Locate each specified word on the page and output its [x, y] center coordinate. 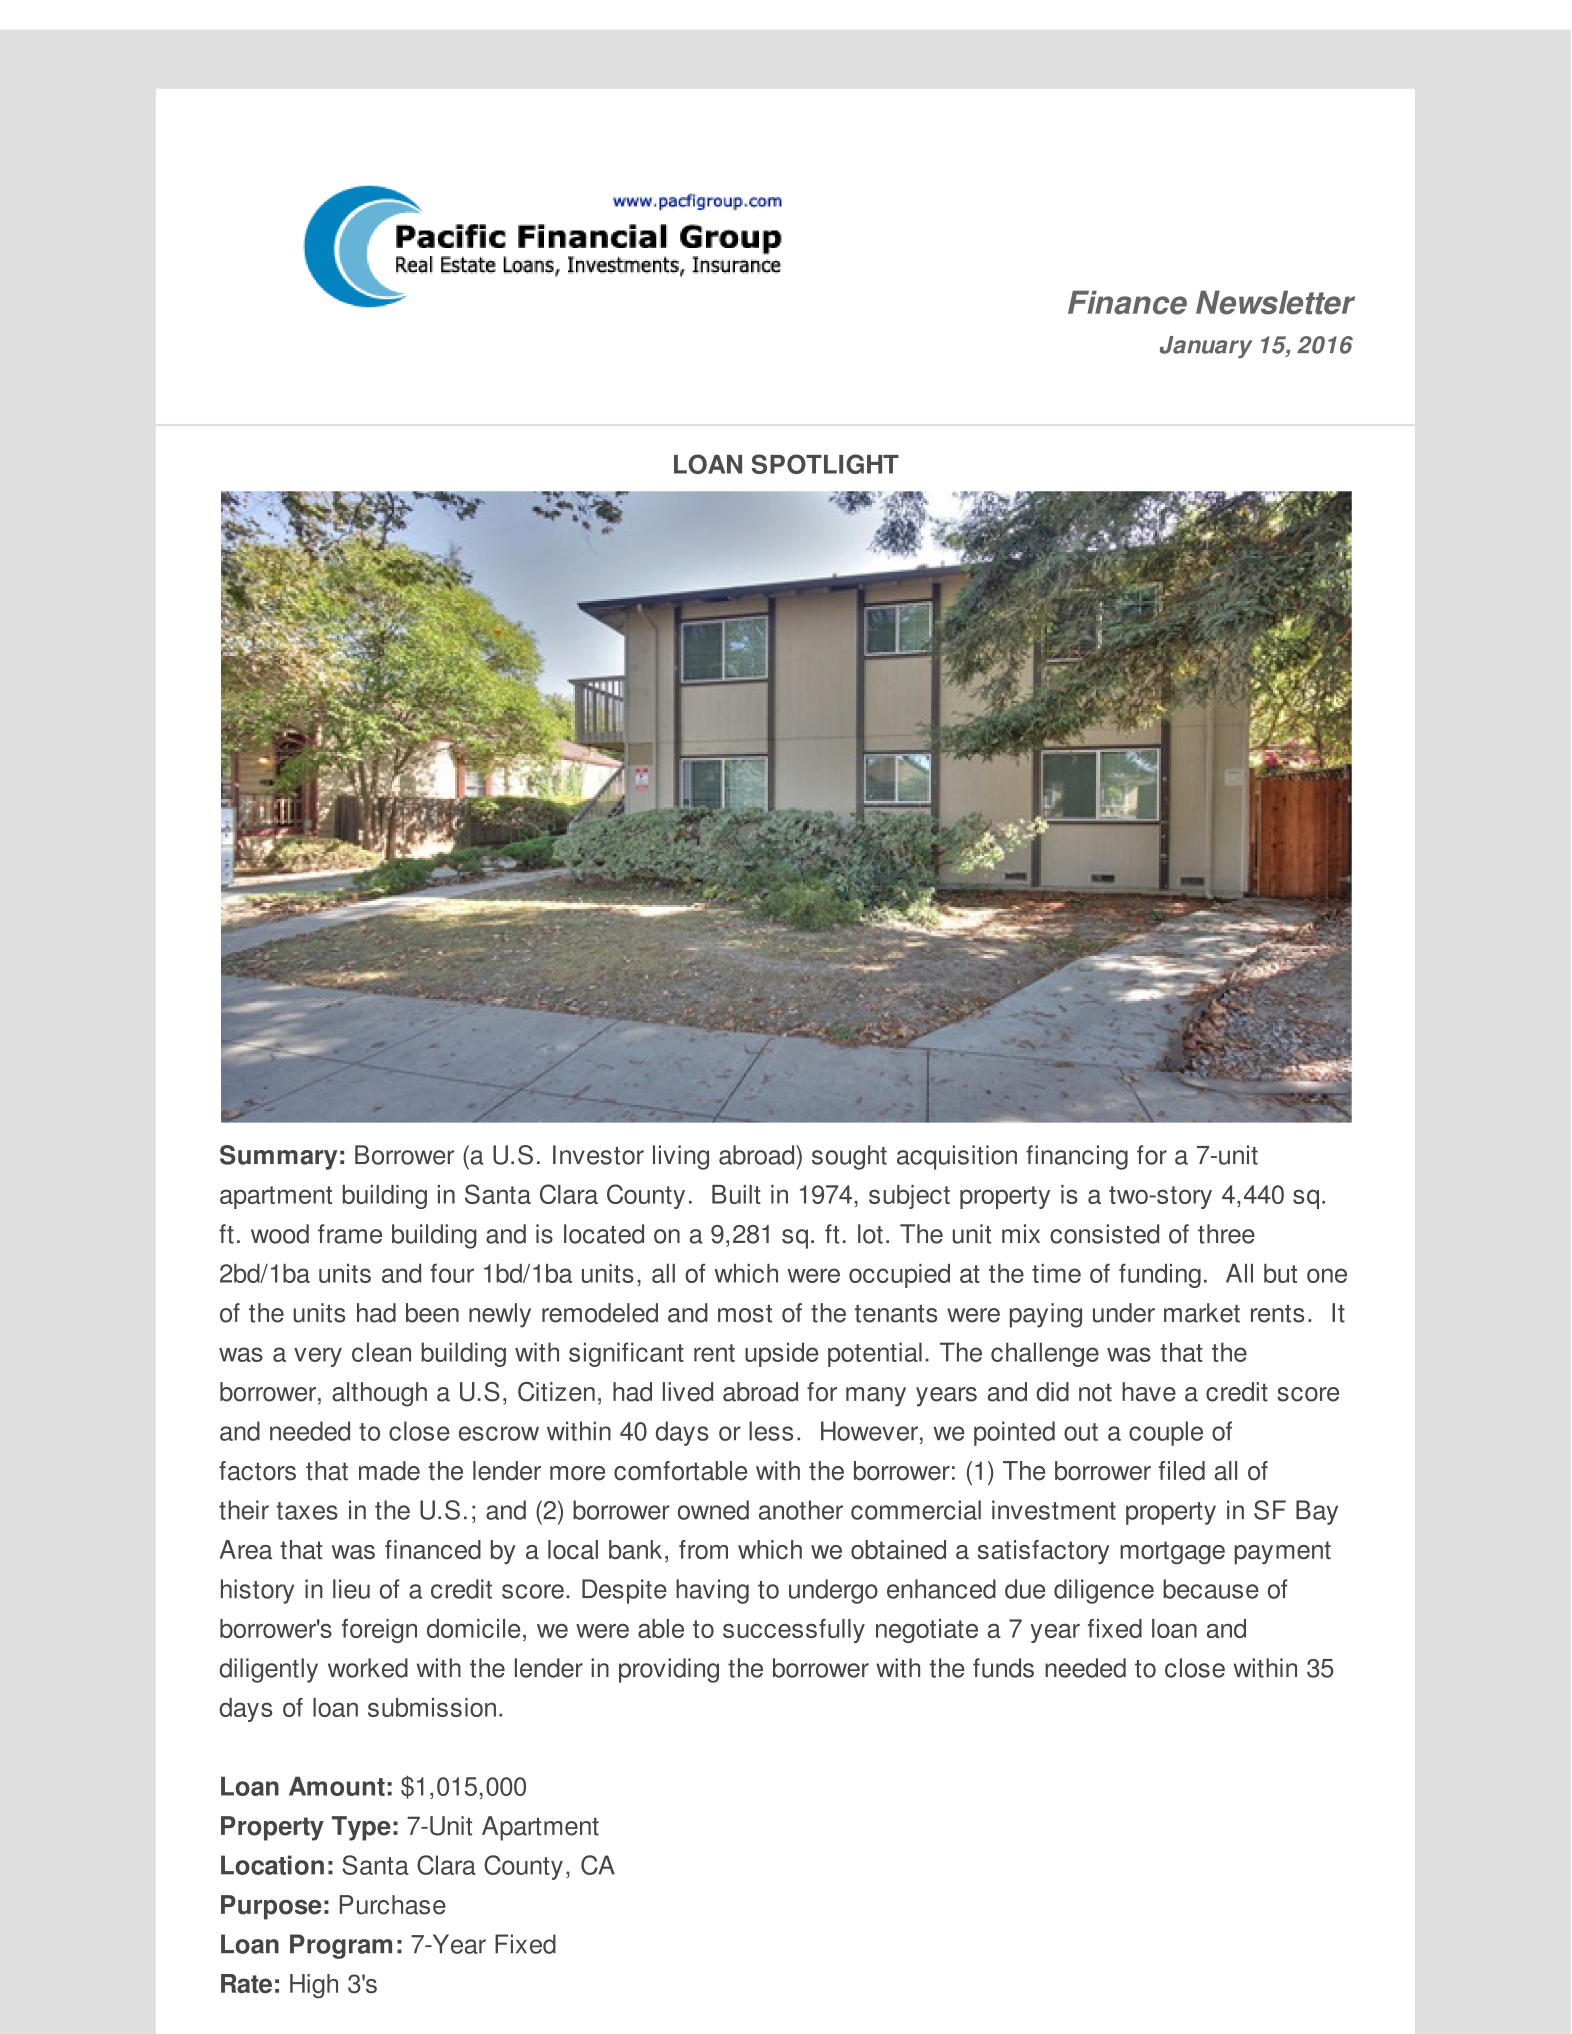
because [1211, 1589]
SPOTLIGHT [825, 464]
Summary [278, 1157]
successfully [794, 1631]
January [1206, 347]
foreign [379, 1631]
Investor [598, 1155]
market [1202, 1313]
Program [341, 1946]
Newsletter [1275, 302]
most [745, 1314]
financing [1077, 1157]
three [1226, 1234]
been [432, 1313]
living [681, 1157]
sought [849, 1157]
